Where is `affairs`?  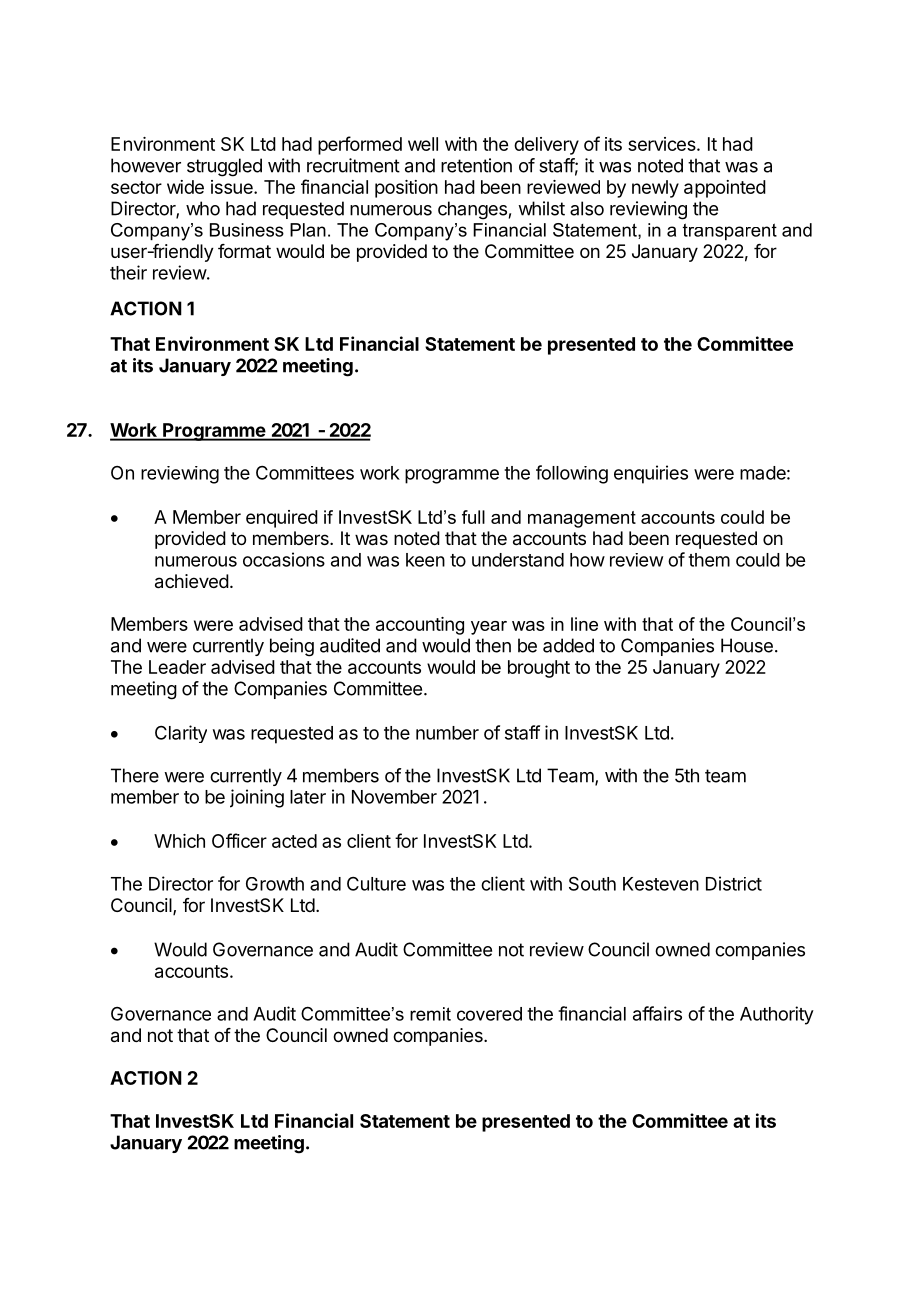
affairs is located at coordinates (657, 1013).
